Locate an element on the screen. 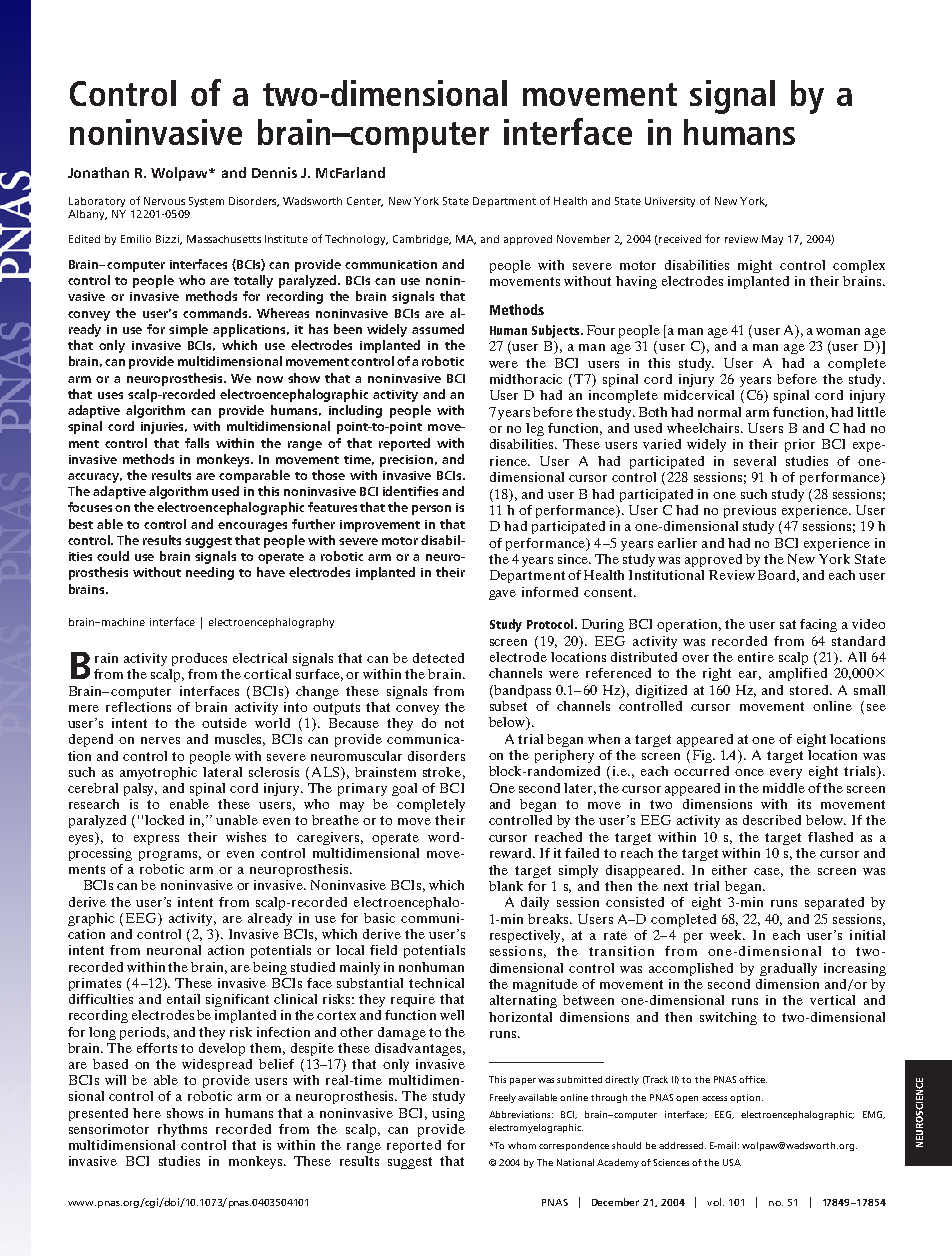 This screenshot has width=952, height=1256. express is located at coordinates (156, 840).
